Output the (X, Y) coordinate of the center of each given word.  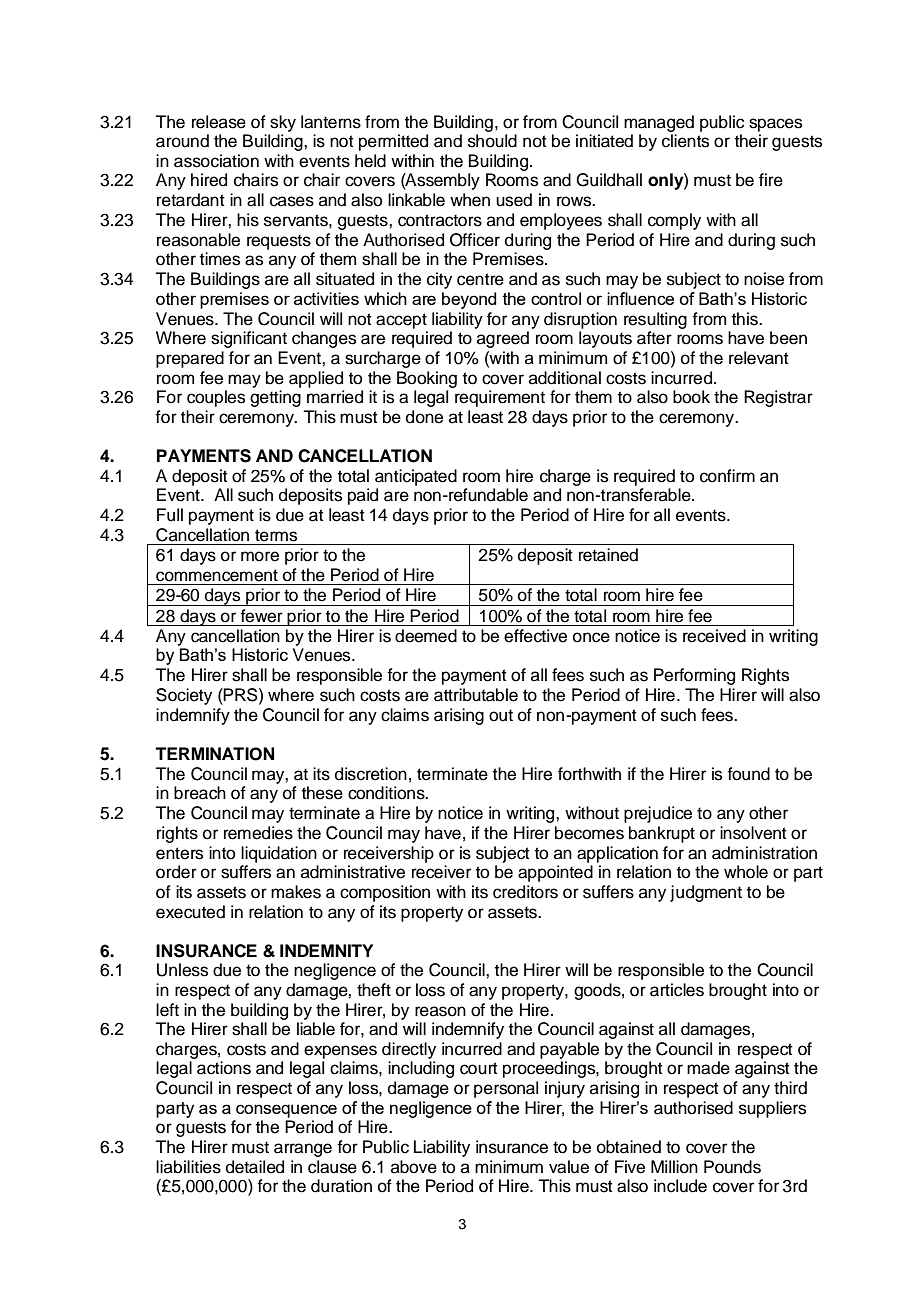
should (492, 141)
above (414, 1167)
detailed (255, 1167)
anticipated (416, 477)
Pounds (732, 1167)
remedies (258, 833)
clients (685, 141)
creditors (525, 892)
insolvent (753, 833)
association (216, 161)
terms (276, 535)
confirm (727, 476)
